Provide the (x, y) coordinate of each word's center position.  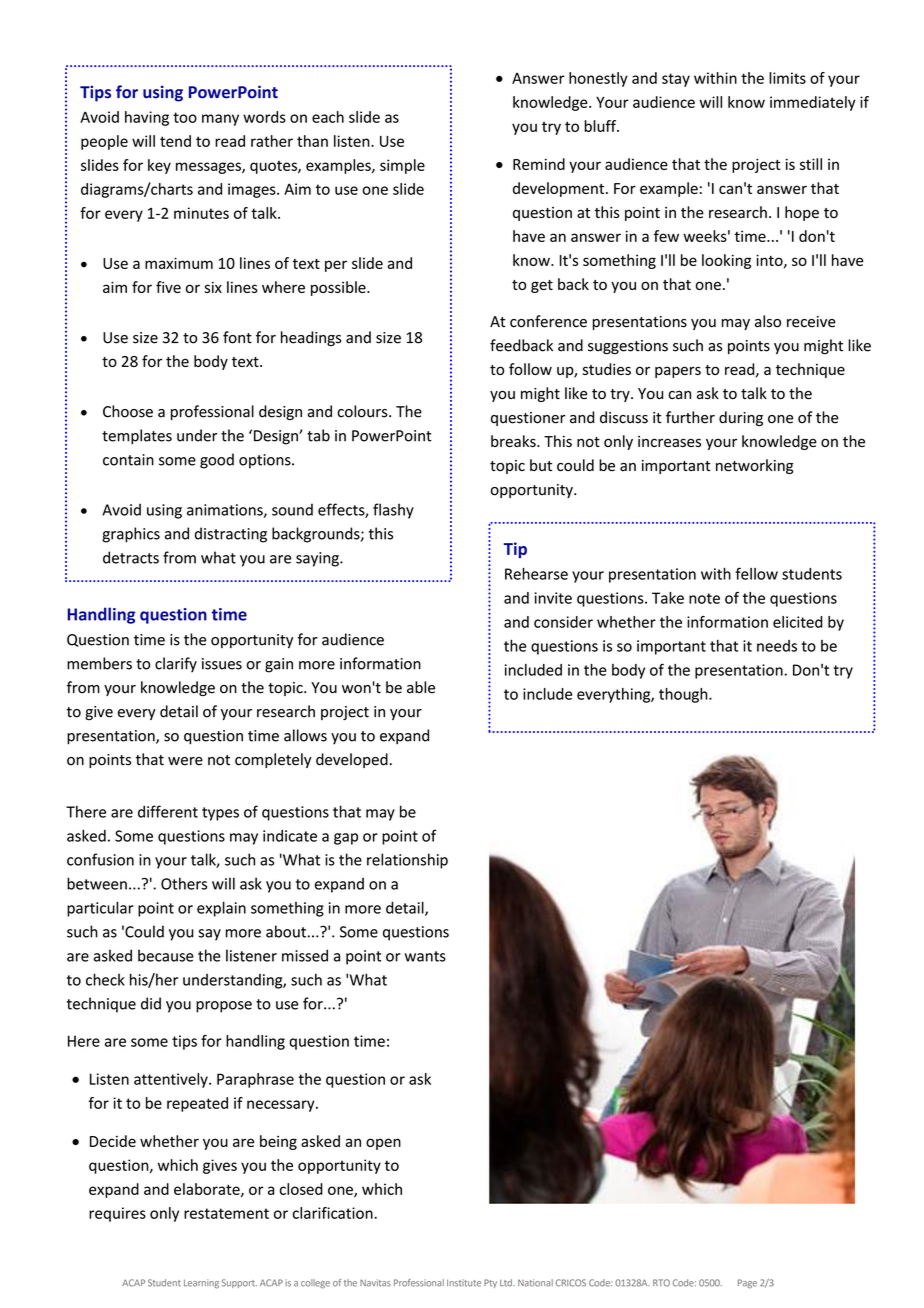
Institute (464, 1283)
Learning (201, 1283)
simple (402, 166)
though (684, 695)
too (185, 117)
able (421, 687)
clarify (176, 664)
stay (676, 80)
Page (747, 1283)
